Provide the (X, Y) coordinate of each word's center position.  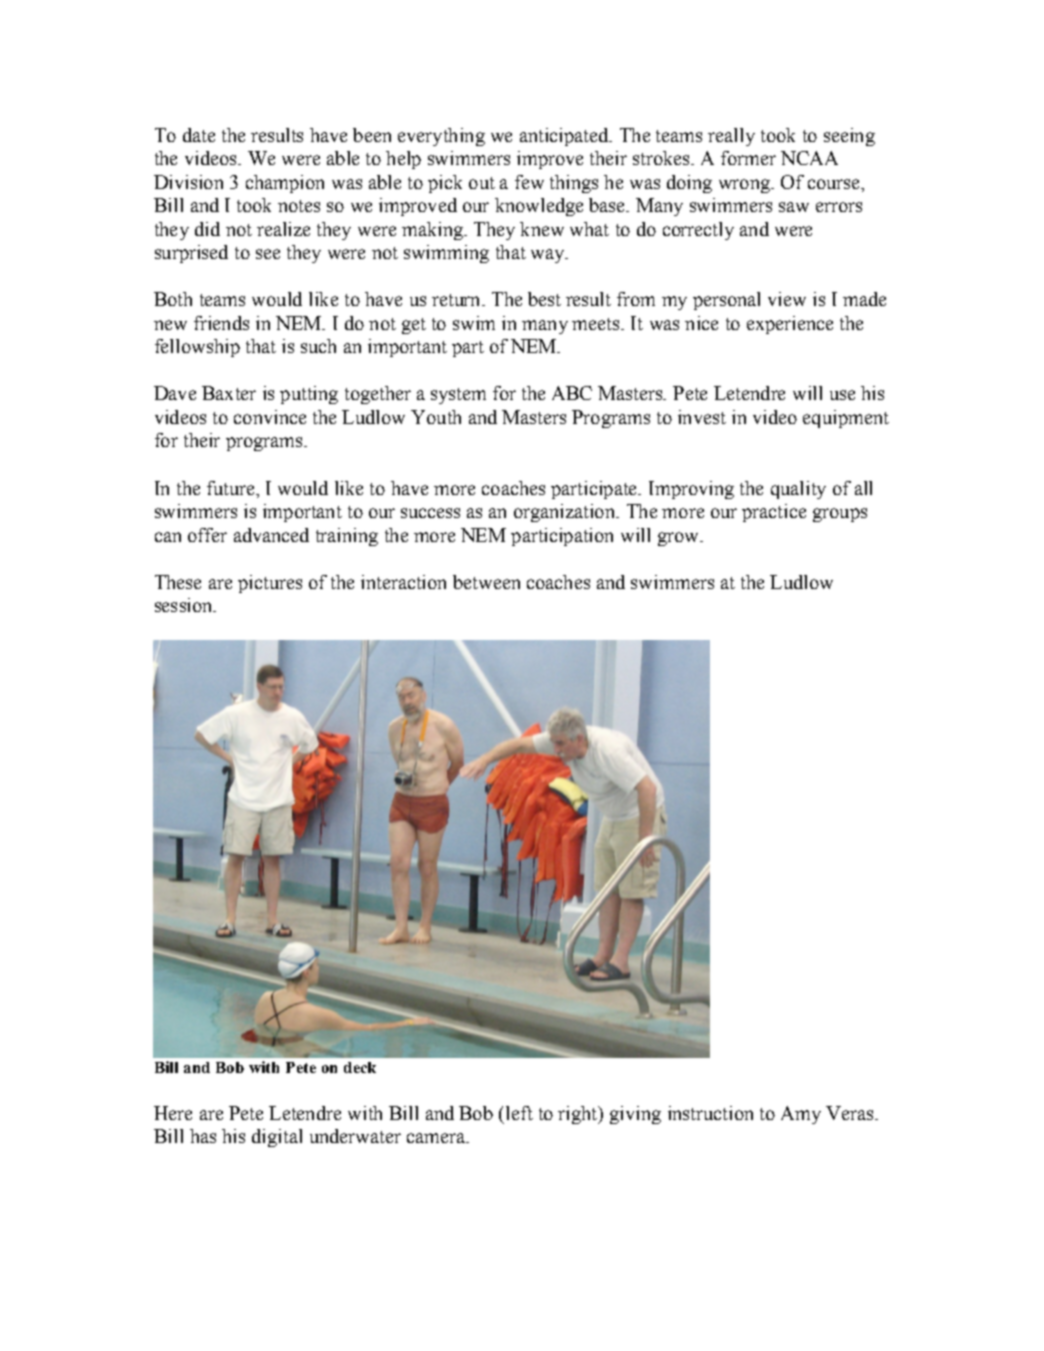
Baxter (229, 393)
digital (277, 1138)
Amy (801, 1115)
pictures (270, 584)
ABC (572, 393)
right (578, 1115)
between (486, 582)
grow (679, 539)
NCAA (809, 158)
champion (285, 184)
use (842, 395)
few (529, 182)
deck (360, 1067)
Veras (851, 1113)
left (519, 1113)
